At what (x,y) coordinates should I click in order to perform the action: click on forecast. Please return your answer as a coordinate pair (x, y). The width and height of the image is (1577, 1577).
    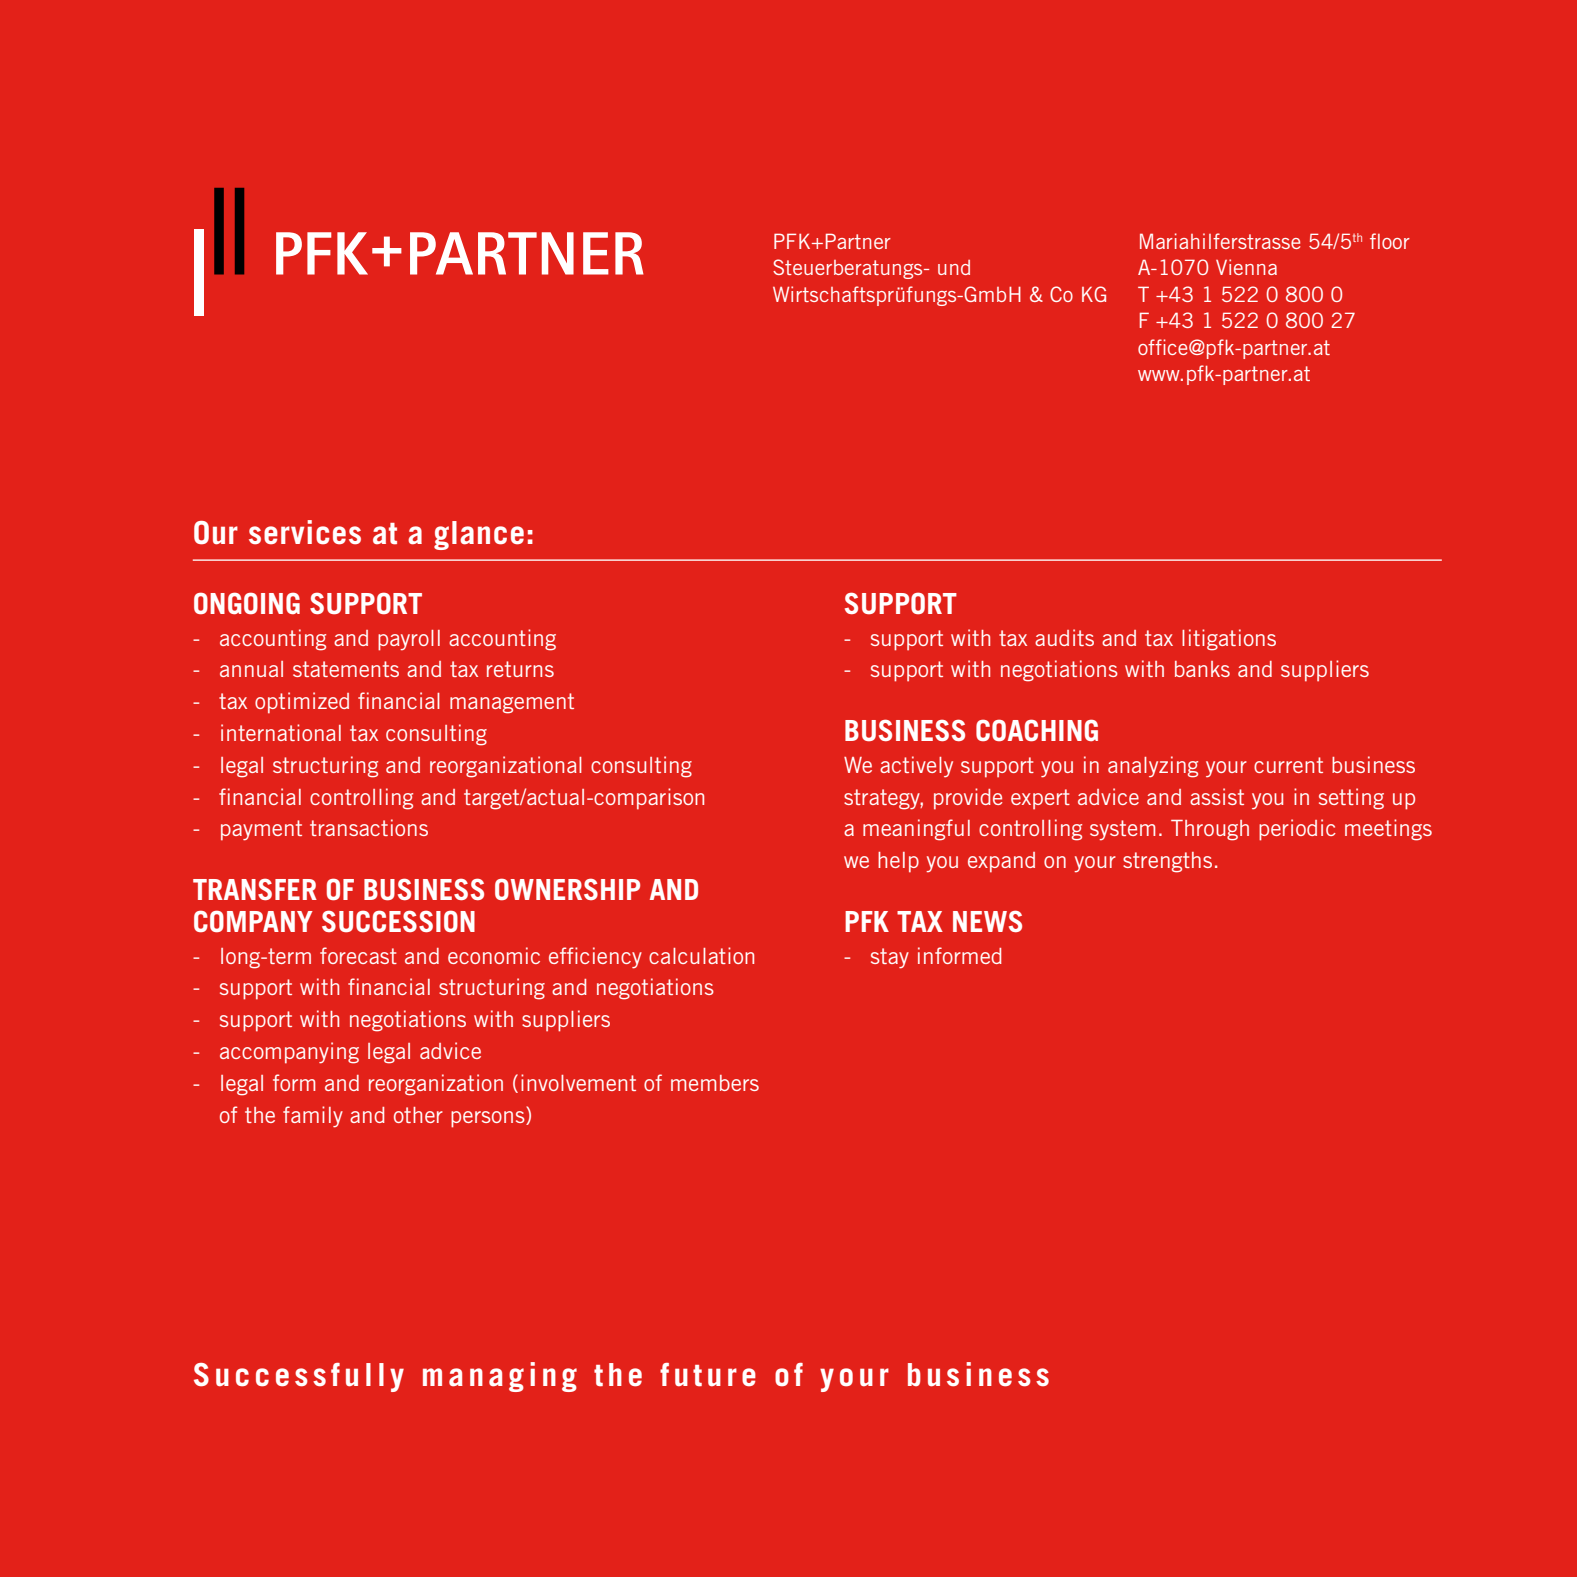
    Looking at the image, I should click on (358, 955).
